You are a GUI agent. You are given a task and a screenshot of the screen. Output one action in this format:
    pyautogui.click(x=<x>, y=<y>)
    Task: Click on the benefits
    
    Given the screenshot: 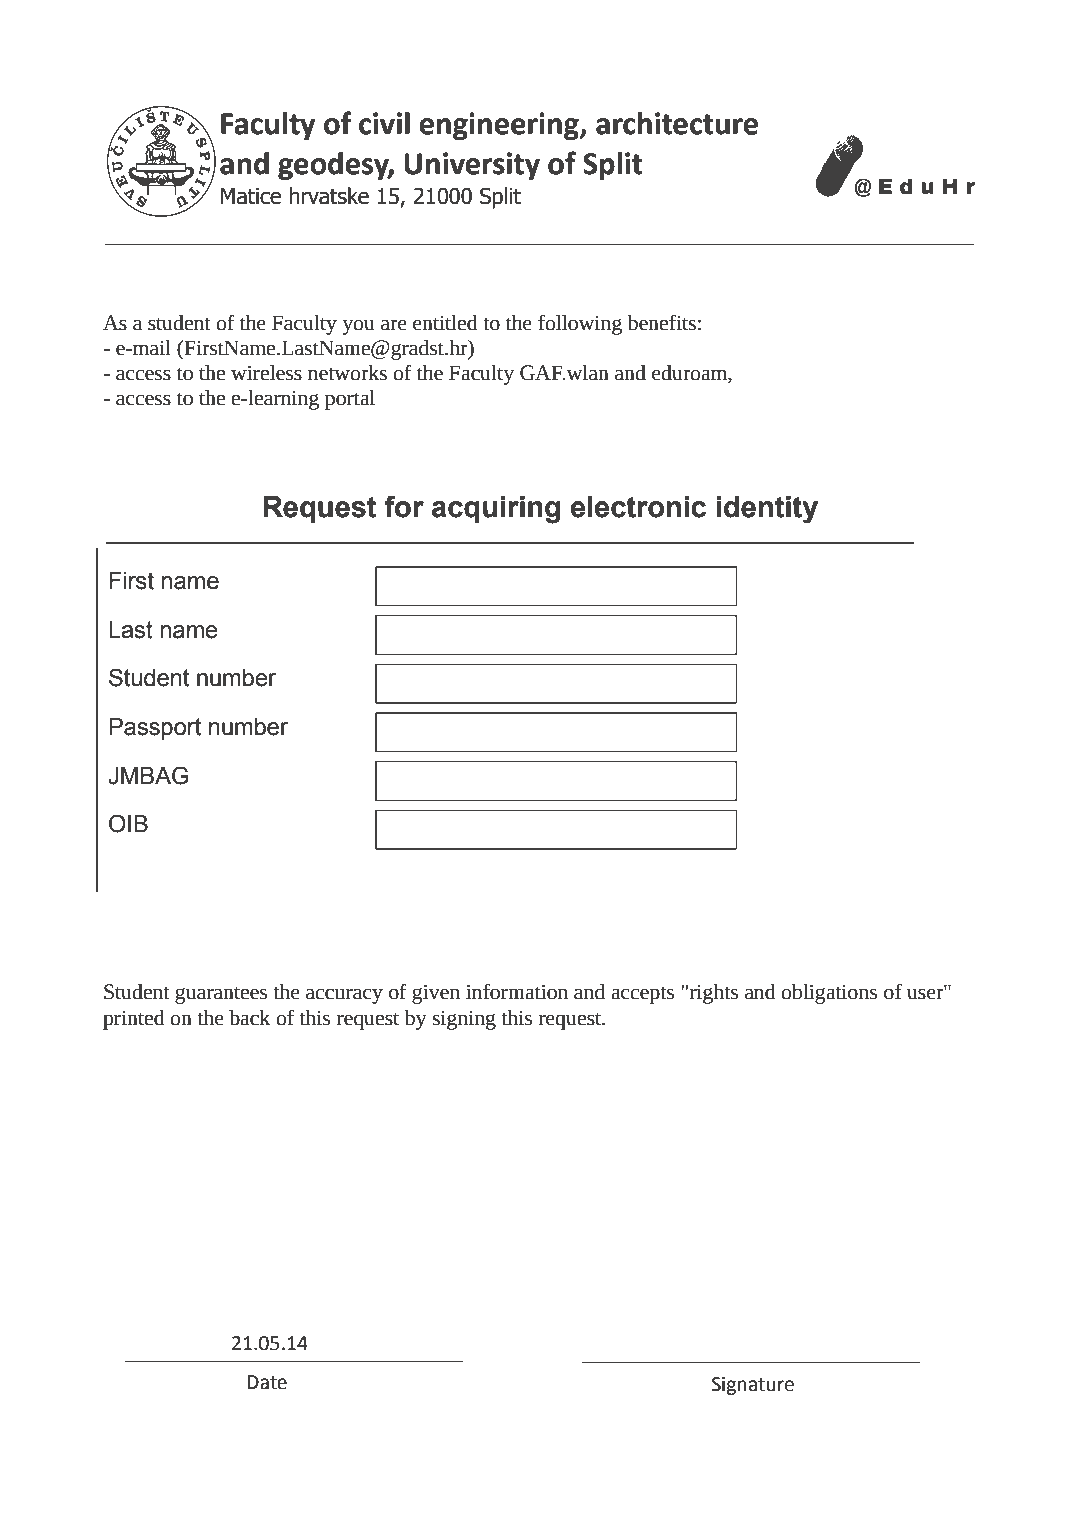 What is the action you would take?
    pyautogui.click(x=661, y=322)
